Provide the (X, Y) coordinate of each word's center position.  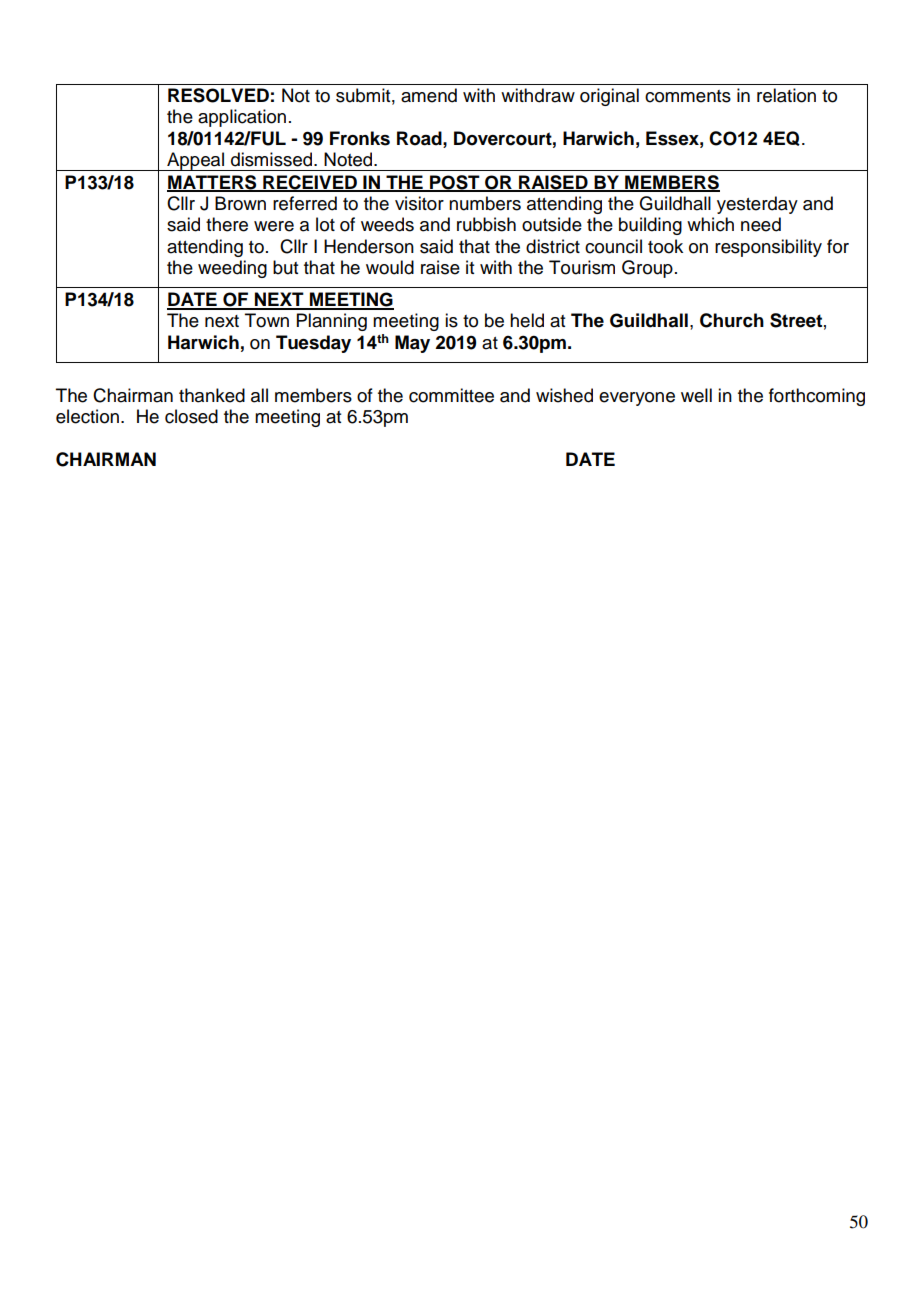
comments (688, 96)
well (696, 395)
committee (451, 395)
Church (732, 320)
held (527, 320)
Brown (240, 203)
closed (191, 416)
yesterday (757, 205)
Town (267, 320)
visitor (419, 203)
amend (429, 95)
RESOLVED (218, 95)
